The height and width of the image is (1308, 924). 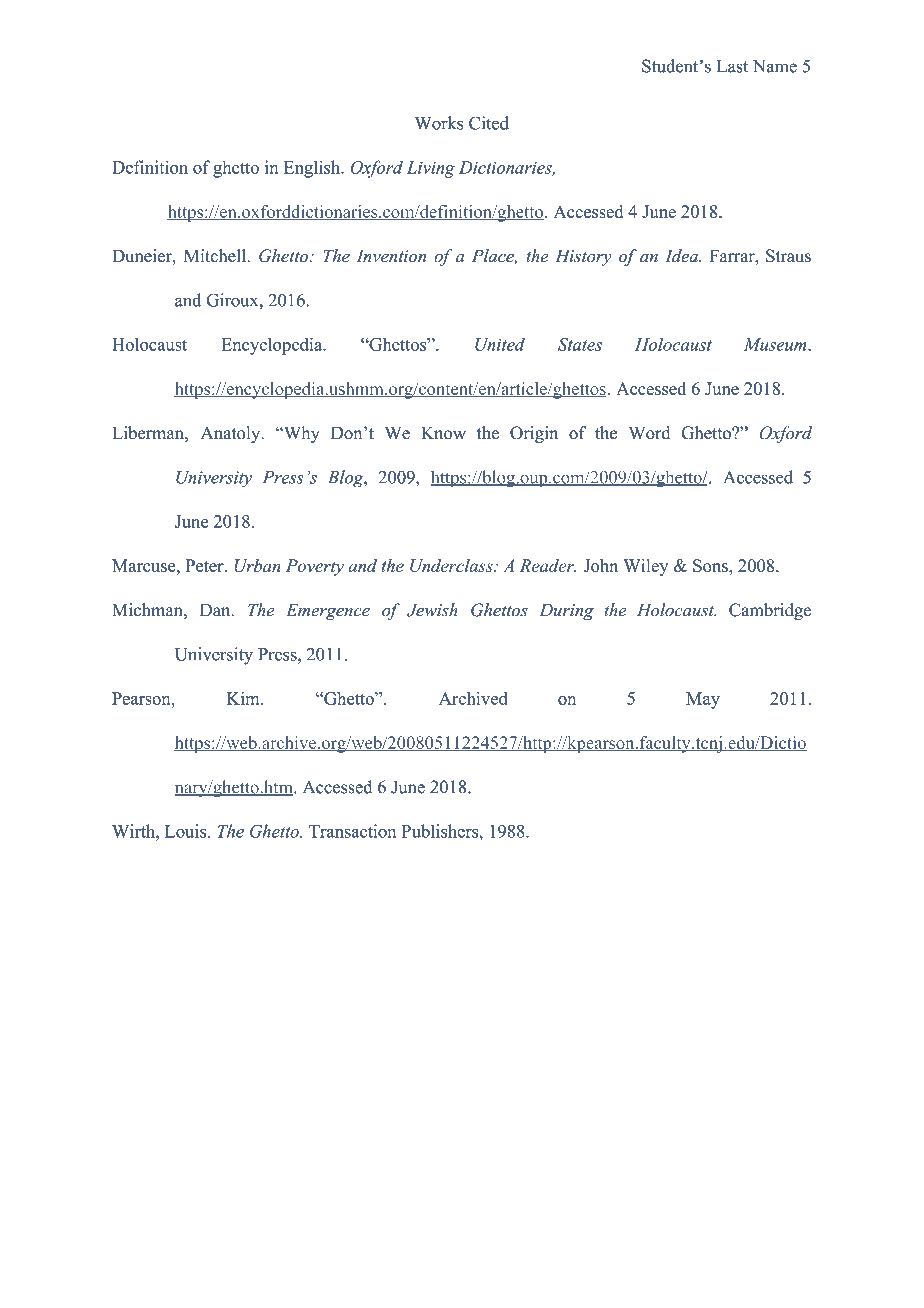 What do you see at coordinates (313, 169) in the image?
I see `English` at bounding box center [313, 169].
